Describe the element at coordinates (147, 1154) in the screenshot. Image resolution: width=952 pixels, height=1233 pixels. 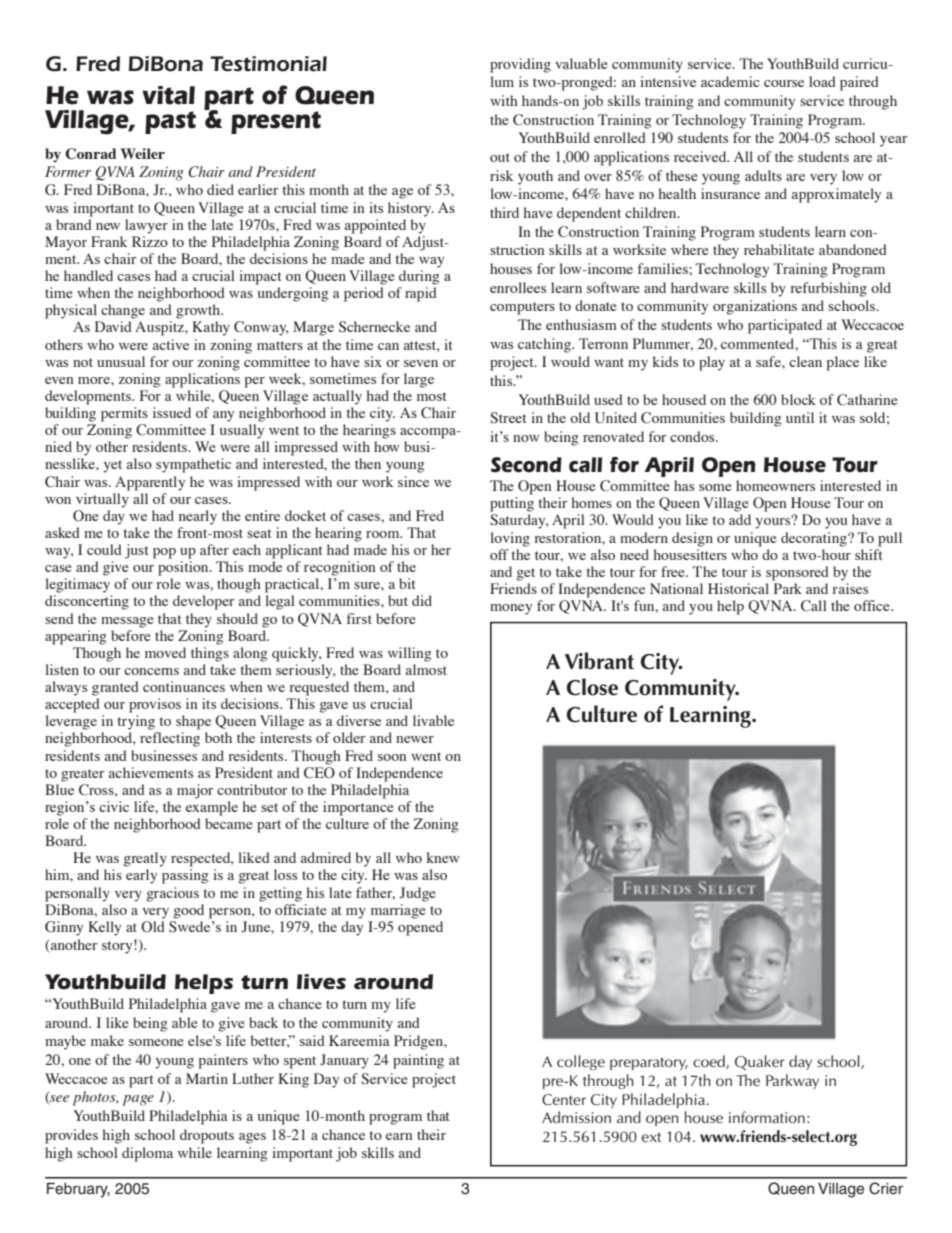
I see `diploma` at that location.
